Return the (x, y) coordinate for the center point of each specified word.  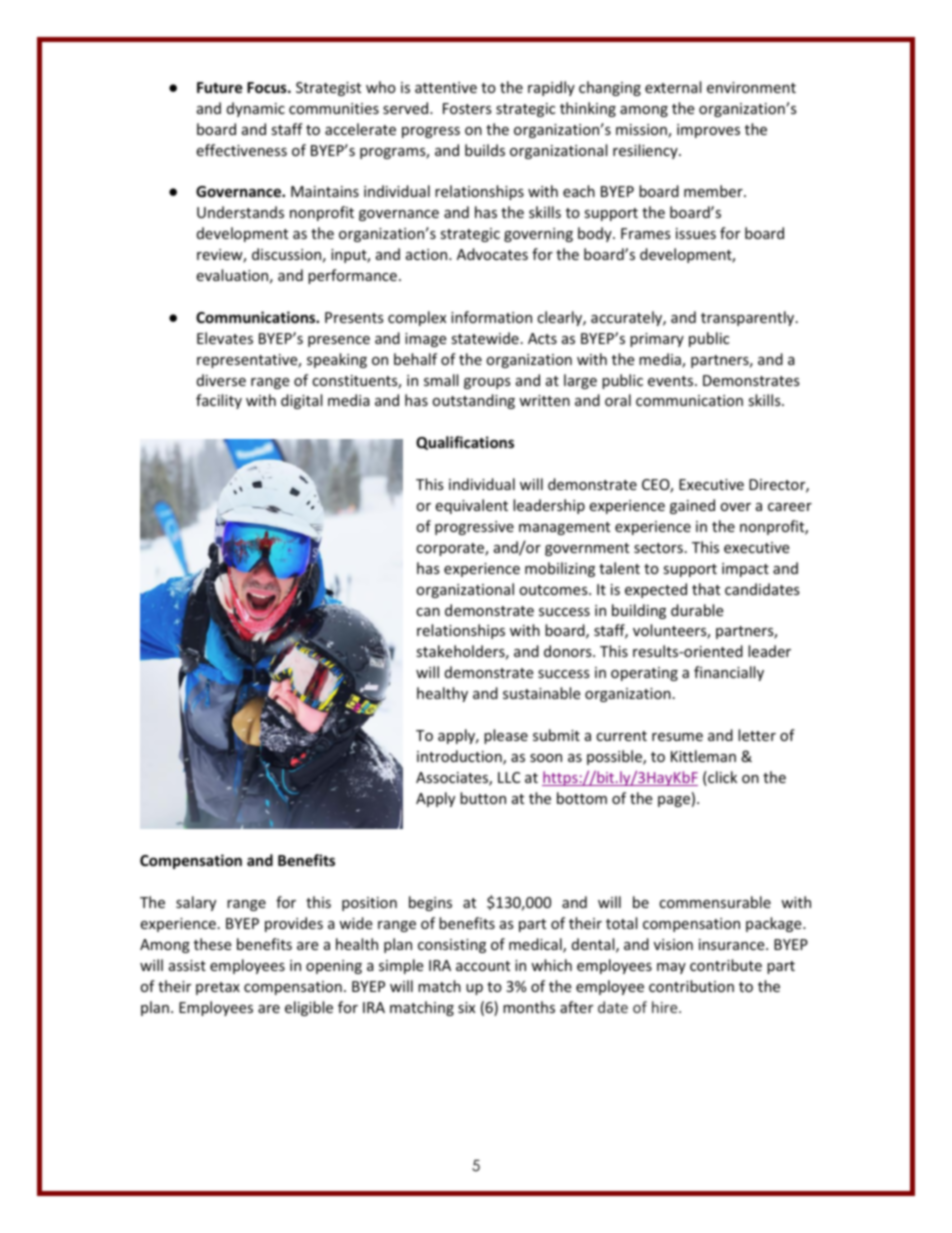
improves (708, 131)
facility (219, 401)
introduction (460, 757)
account (483, 966)
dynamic (256, 109)
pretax (218, 988)
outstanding (473, 401)
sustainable (541, 693)
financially (729, 673)
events (672, 381)
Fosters (467, 108)
